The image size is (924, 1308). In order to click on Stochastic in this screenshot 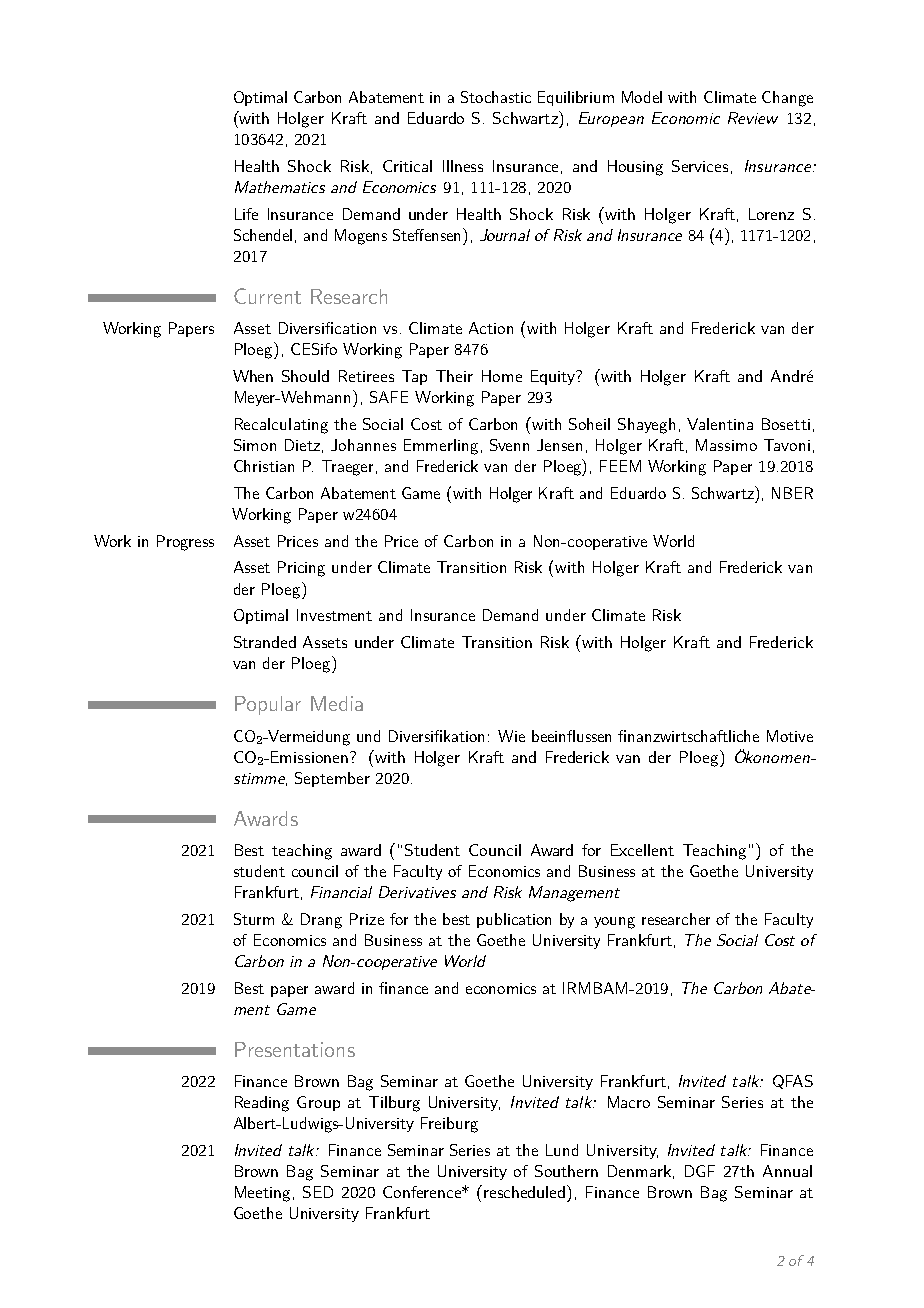, I will do `click(496, 97)`.
